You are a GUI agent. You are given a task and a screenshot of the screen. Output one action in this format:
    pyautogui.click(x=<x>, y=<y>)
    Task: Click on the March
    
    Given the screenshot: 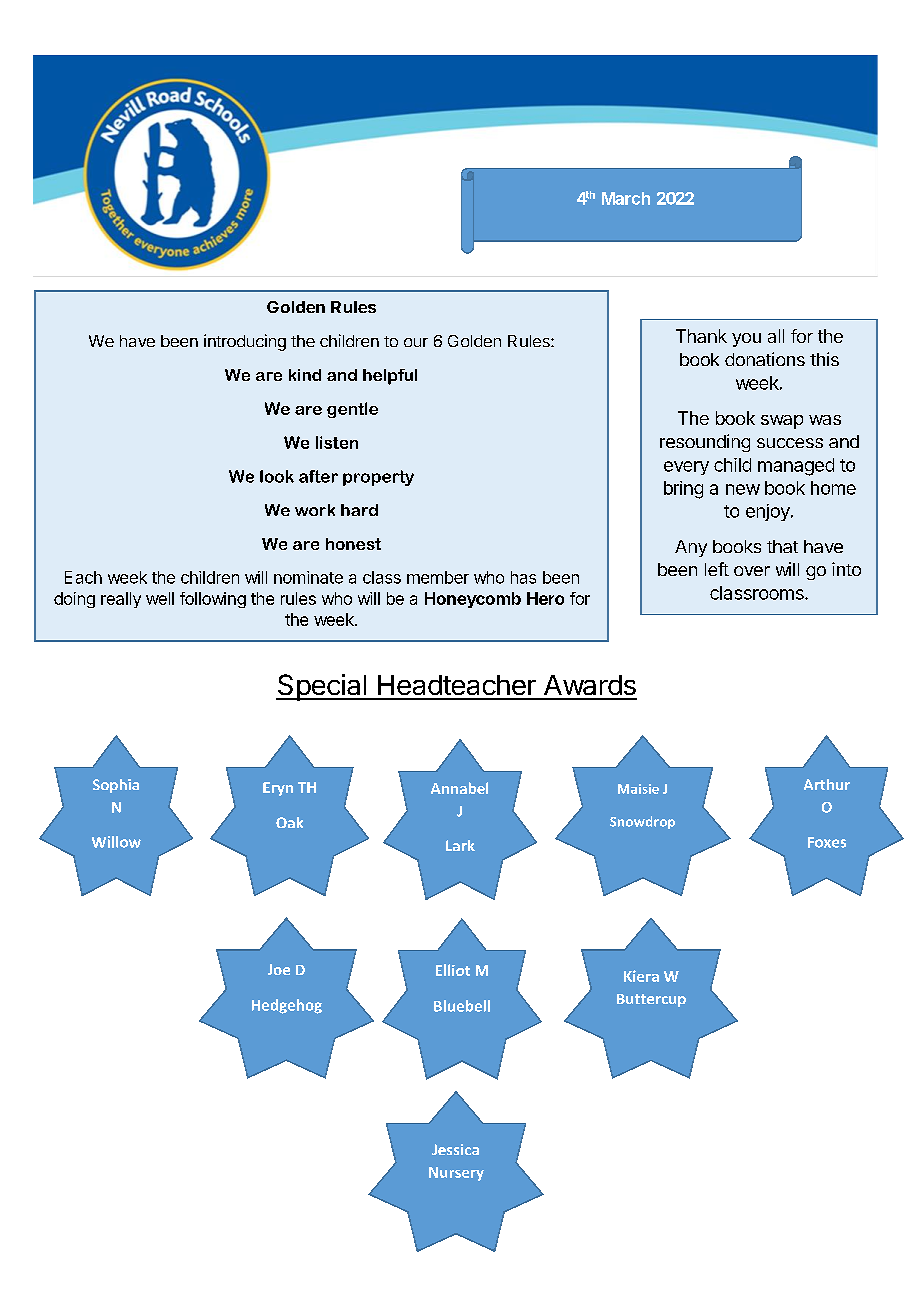 What is the action you would take?
    pyautogui.click(x=626, y=198)
